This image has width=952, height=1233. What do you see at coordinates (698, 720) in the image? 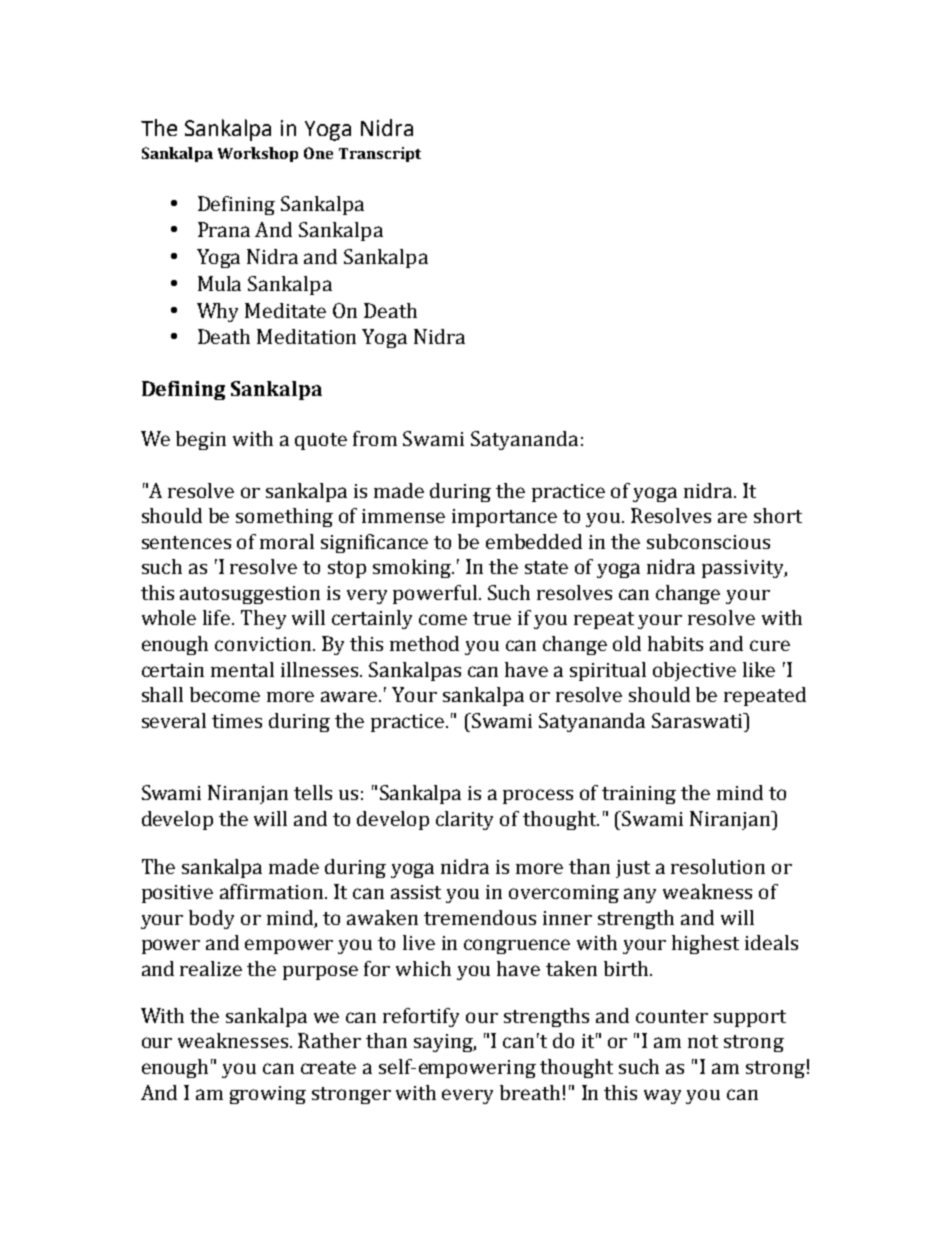
I see `Saraswati` at bounding box center [698, 720].
